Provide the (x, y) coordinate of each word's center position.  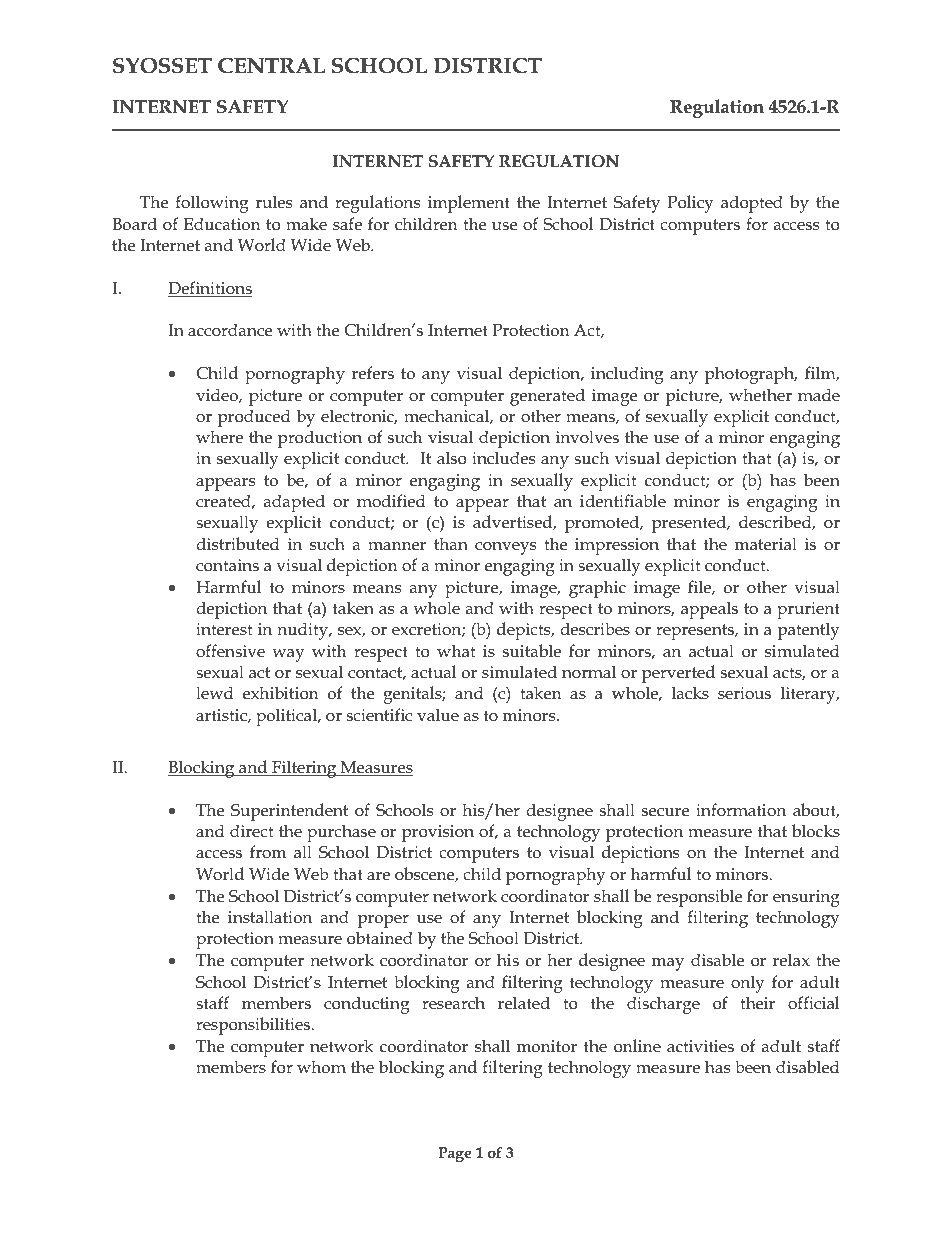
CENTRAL (271, 66)
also (452, 457)
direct (251, 831)
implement (469, 204)
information (741, 810)
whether (760, 395)
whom (321, 1067)
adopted (752, 204)
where (219, 437)
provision (438, 833)
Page (454, 1154)
